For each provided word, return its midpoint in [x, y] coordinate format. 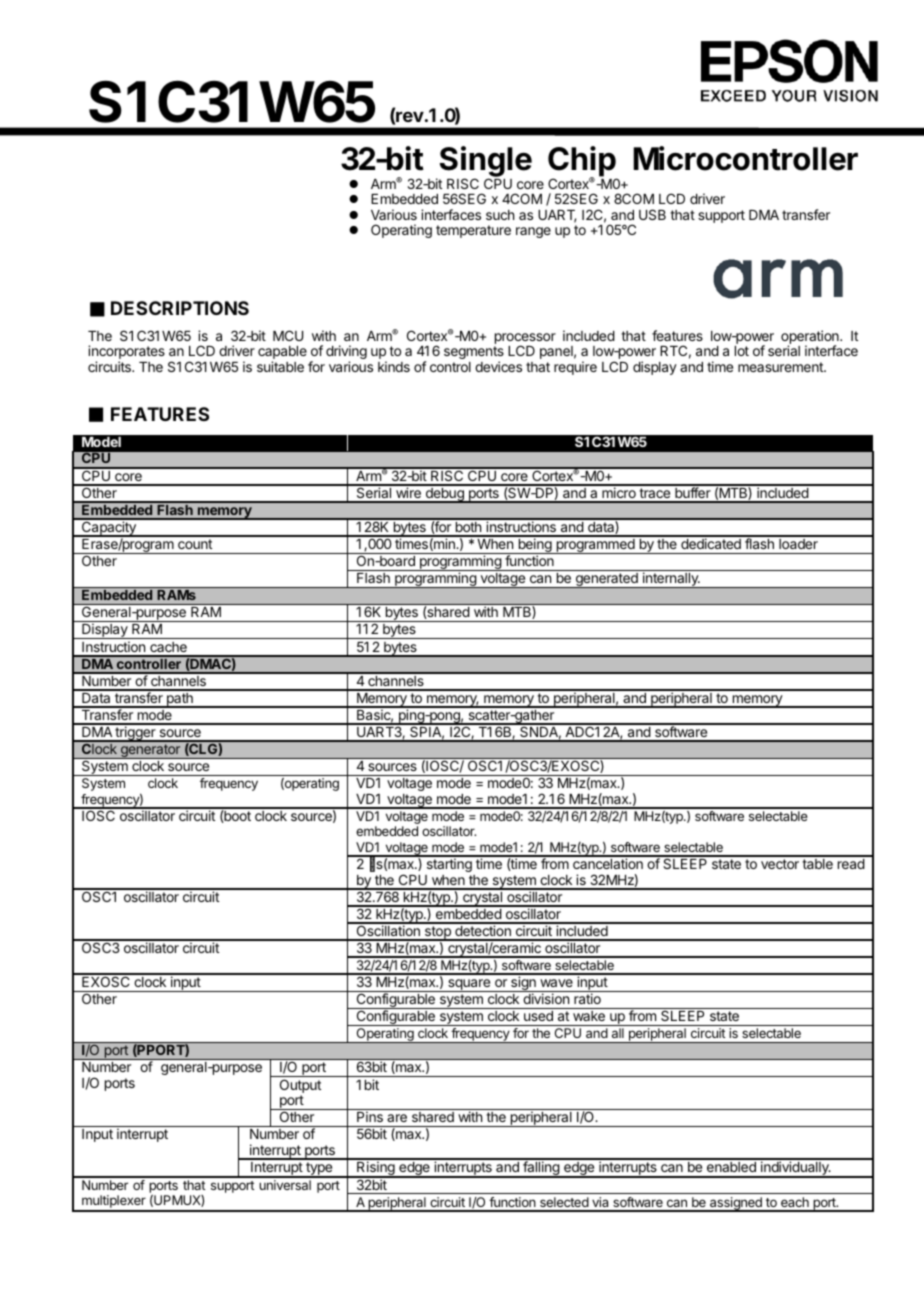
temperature [473, 231]
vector [780, 864]
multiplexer [114, 1203]
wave [556, 983]
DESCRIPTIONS [180, 308]
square [469, 985]
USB [652, 214]
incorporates [126, 353]
